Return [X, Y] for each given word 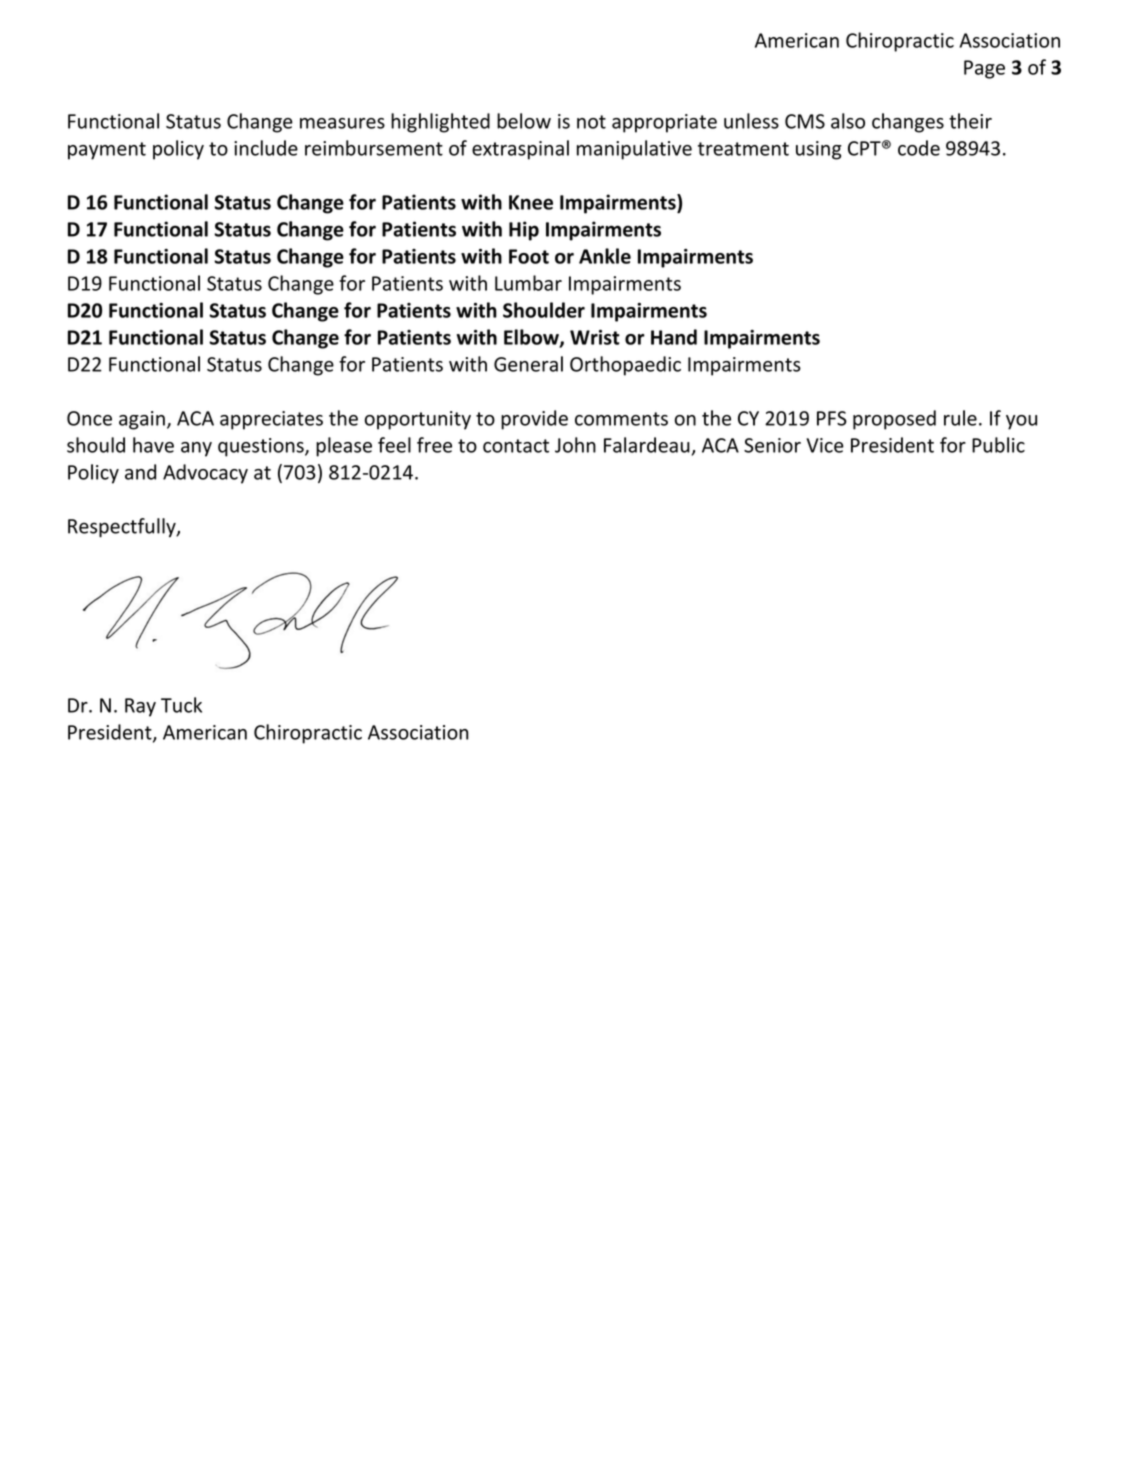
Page [984, 69]
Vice [825, 445]
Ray [140, 707]
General [528, 364]
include [266, 148]
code [919, 148]
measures [342, 123]
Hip [524, 231]
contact [516, 446]
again [142, 420]
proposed [894, 420]
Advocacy [205, 474]
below [524, 121]
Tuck [181, 705]
